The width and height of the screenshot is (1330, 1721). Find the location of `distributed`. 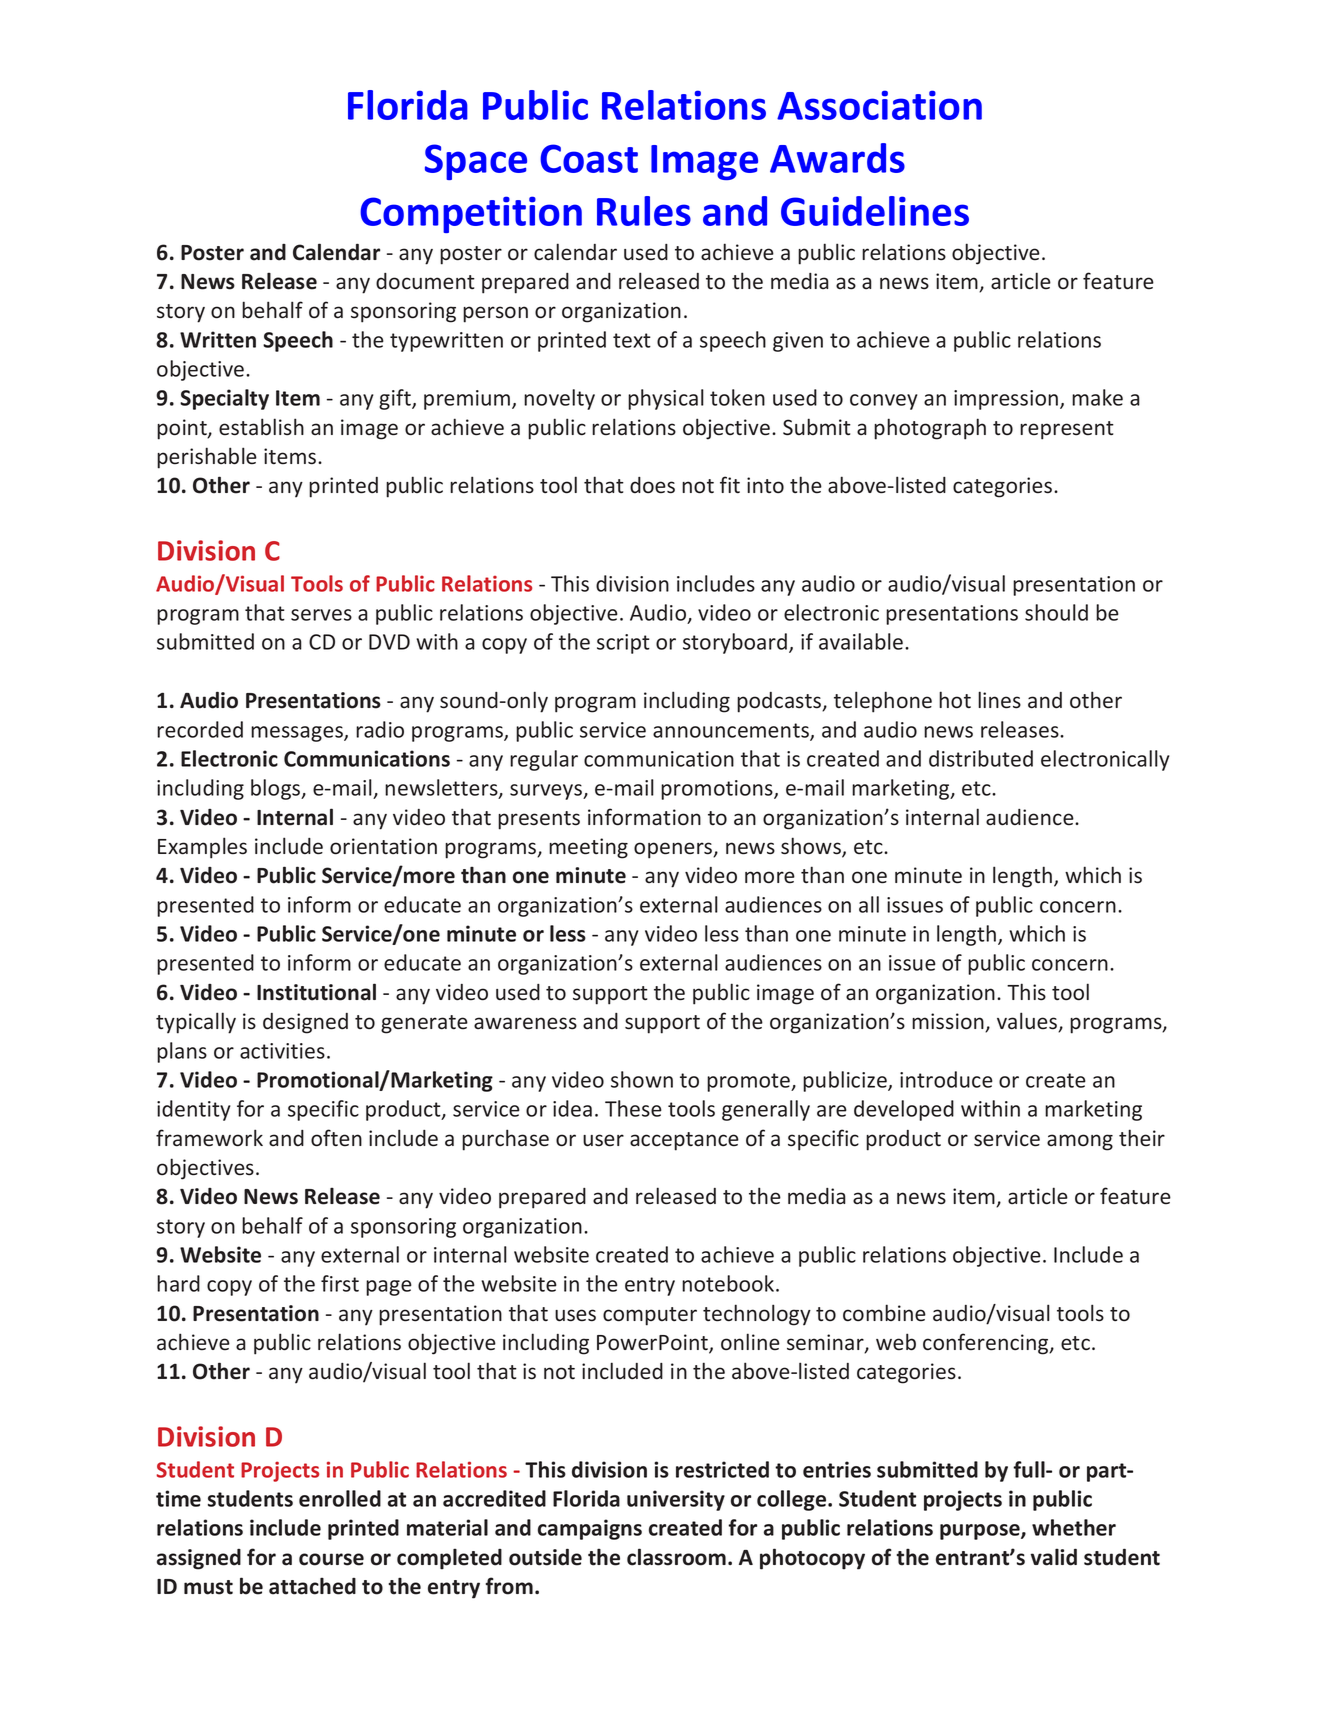

distributed is located at coordinates (981, 758).
